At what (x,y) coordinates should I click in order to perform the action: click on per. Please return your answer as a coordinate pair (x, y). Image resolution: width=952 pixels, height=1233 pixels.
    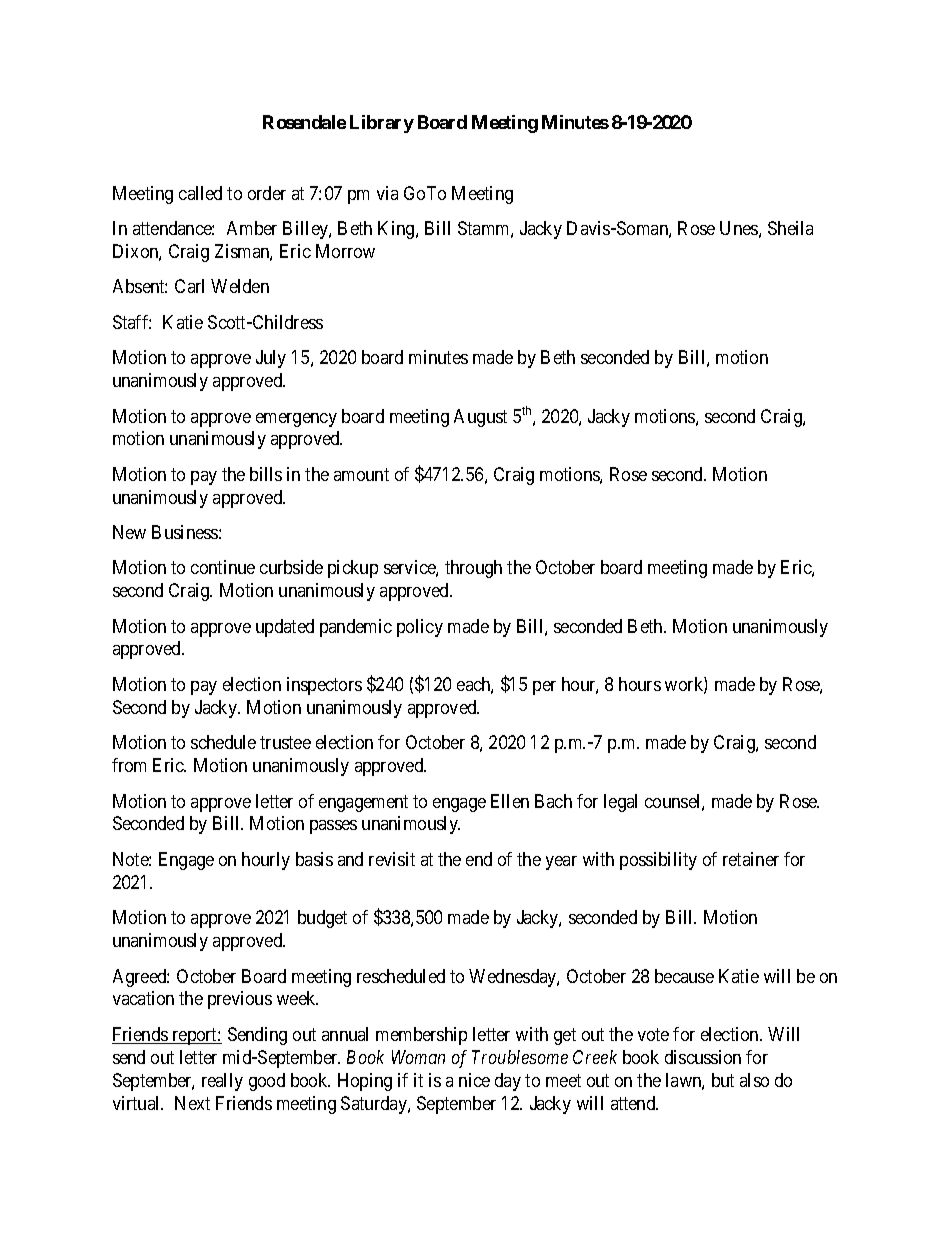
    Looking at the image, I should click on (544, 688).
